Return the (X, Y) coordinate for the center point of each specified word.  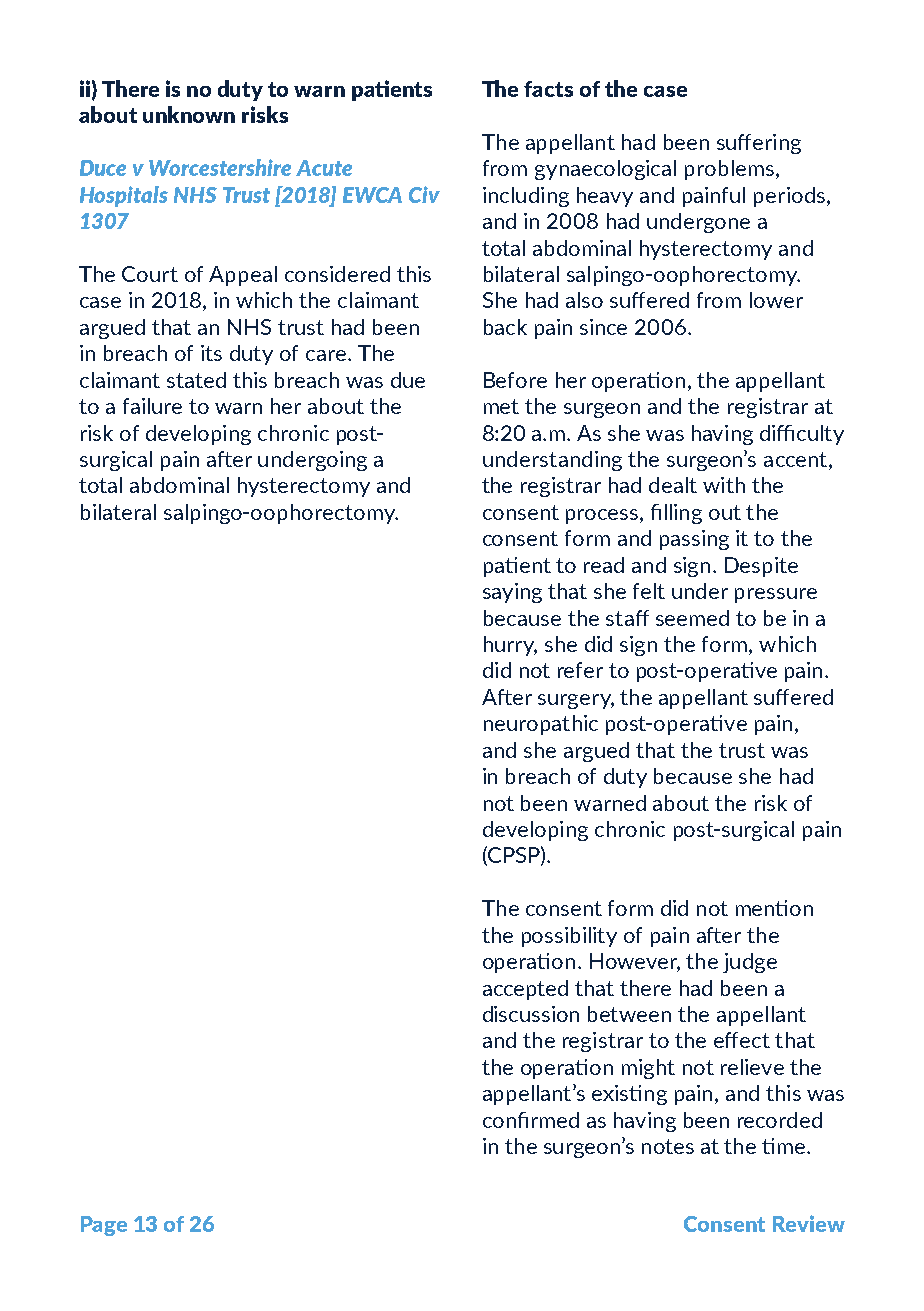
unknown (189, 114)
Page (104, 1226)
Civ (424, 194)
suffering (759, 144)
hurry (510, 646)
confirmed (531, 1120)
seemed (692, 618)
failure (152, 406)
